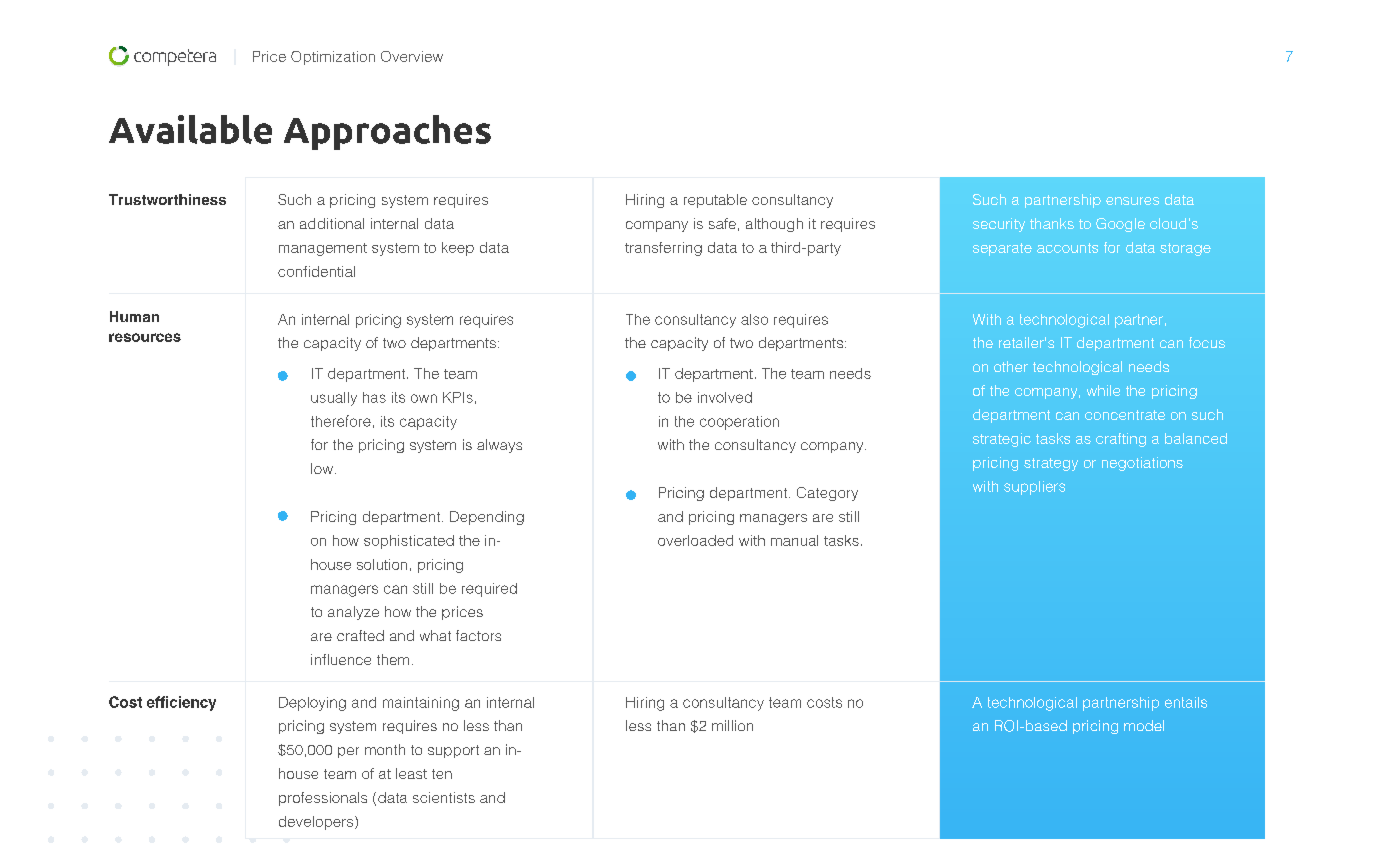 The width and height of the document is (1389, 868). What do you see at coordinates (1132, 201) in the document?
I see `ensures` at bounding box center [1132, 201].
